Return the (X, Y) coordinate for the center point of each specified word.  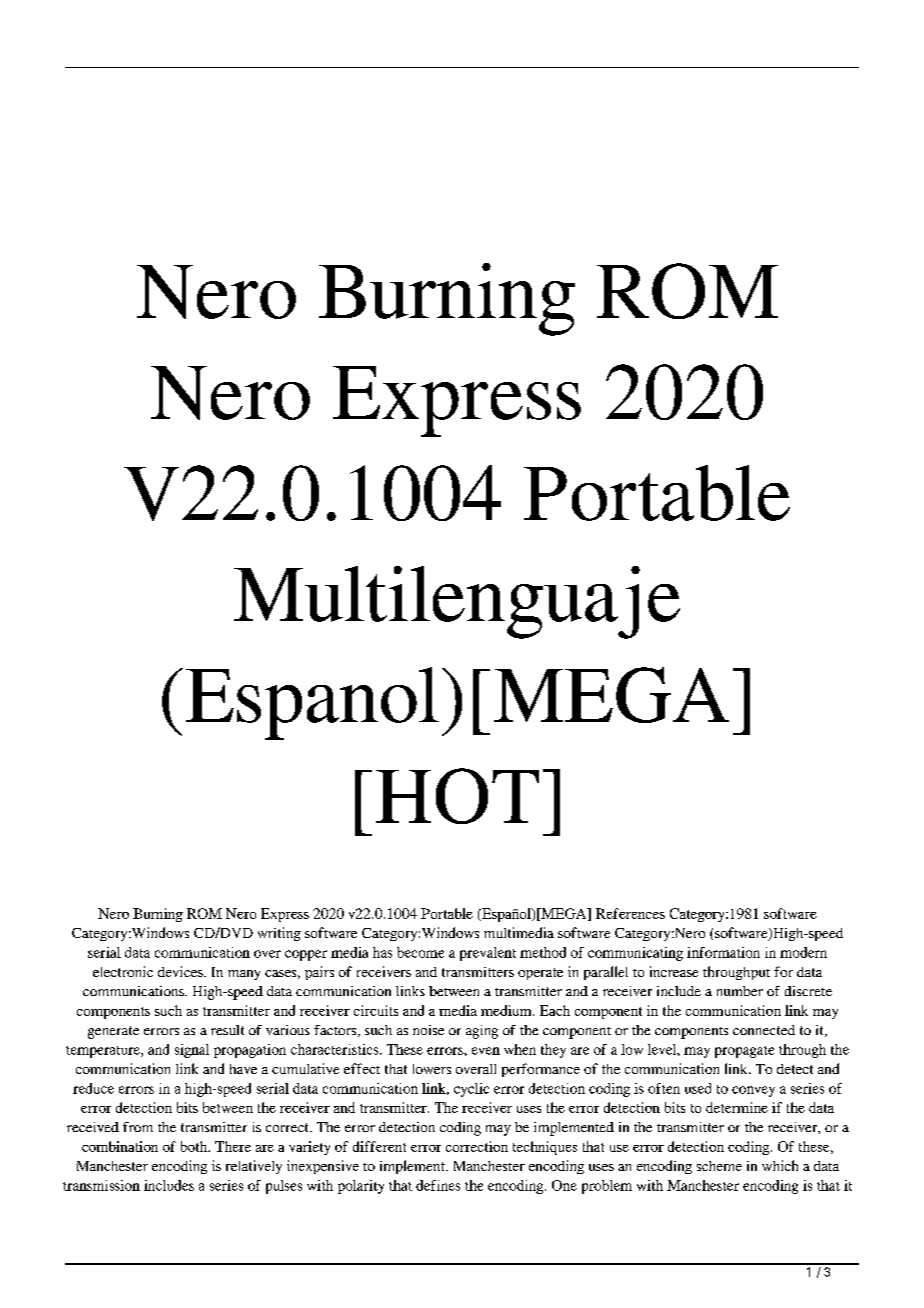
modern (803, 952)
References (630, 913)
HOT (457, 796)
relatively (254, 1167)
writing (279, 934)
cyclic (471, 1090)
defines (438, 1185)
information (723, 952)
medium (507, 1010)
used (698, 1088)
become (420, 952)
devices (181, 971)
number (740, 991)
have (243, 1069)
